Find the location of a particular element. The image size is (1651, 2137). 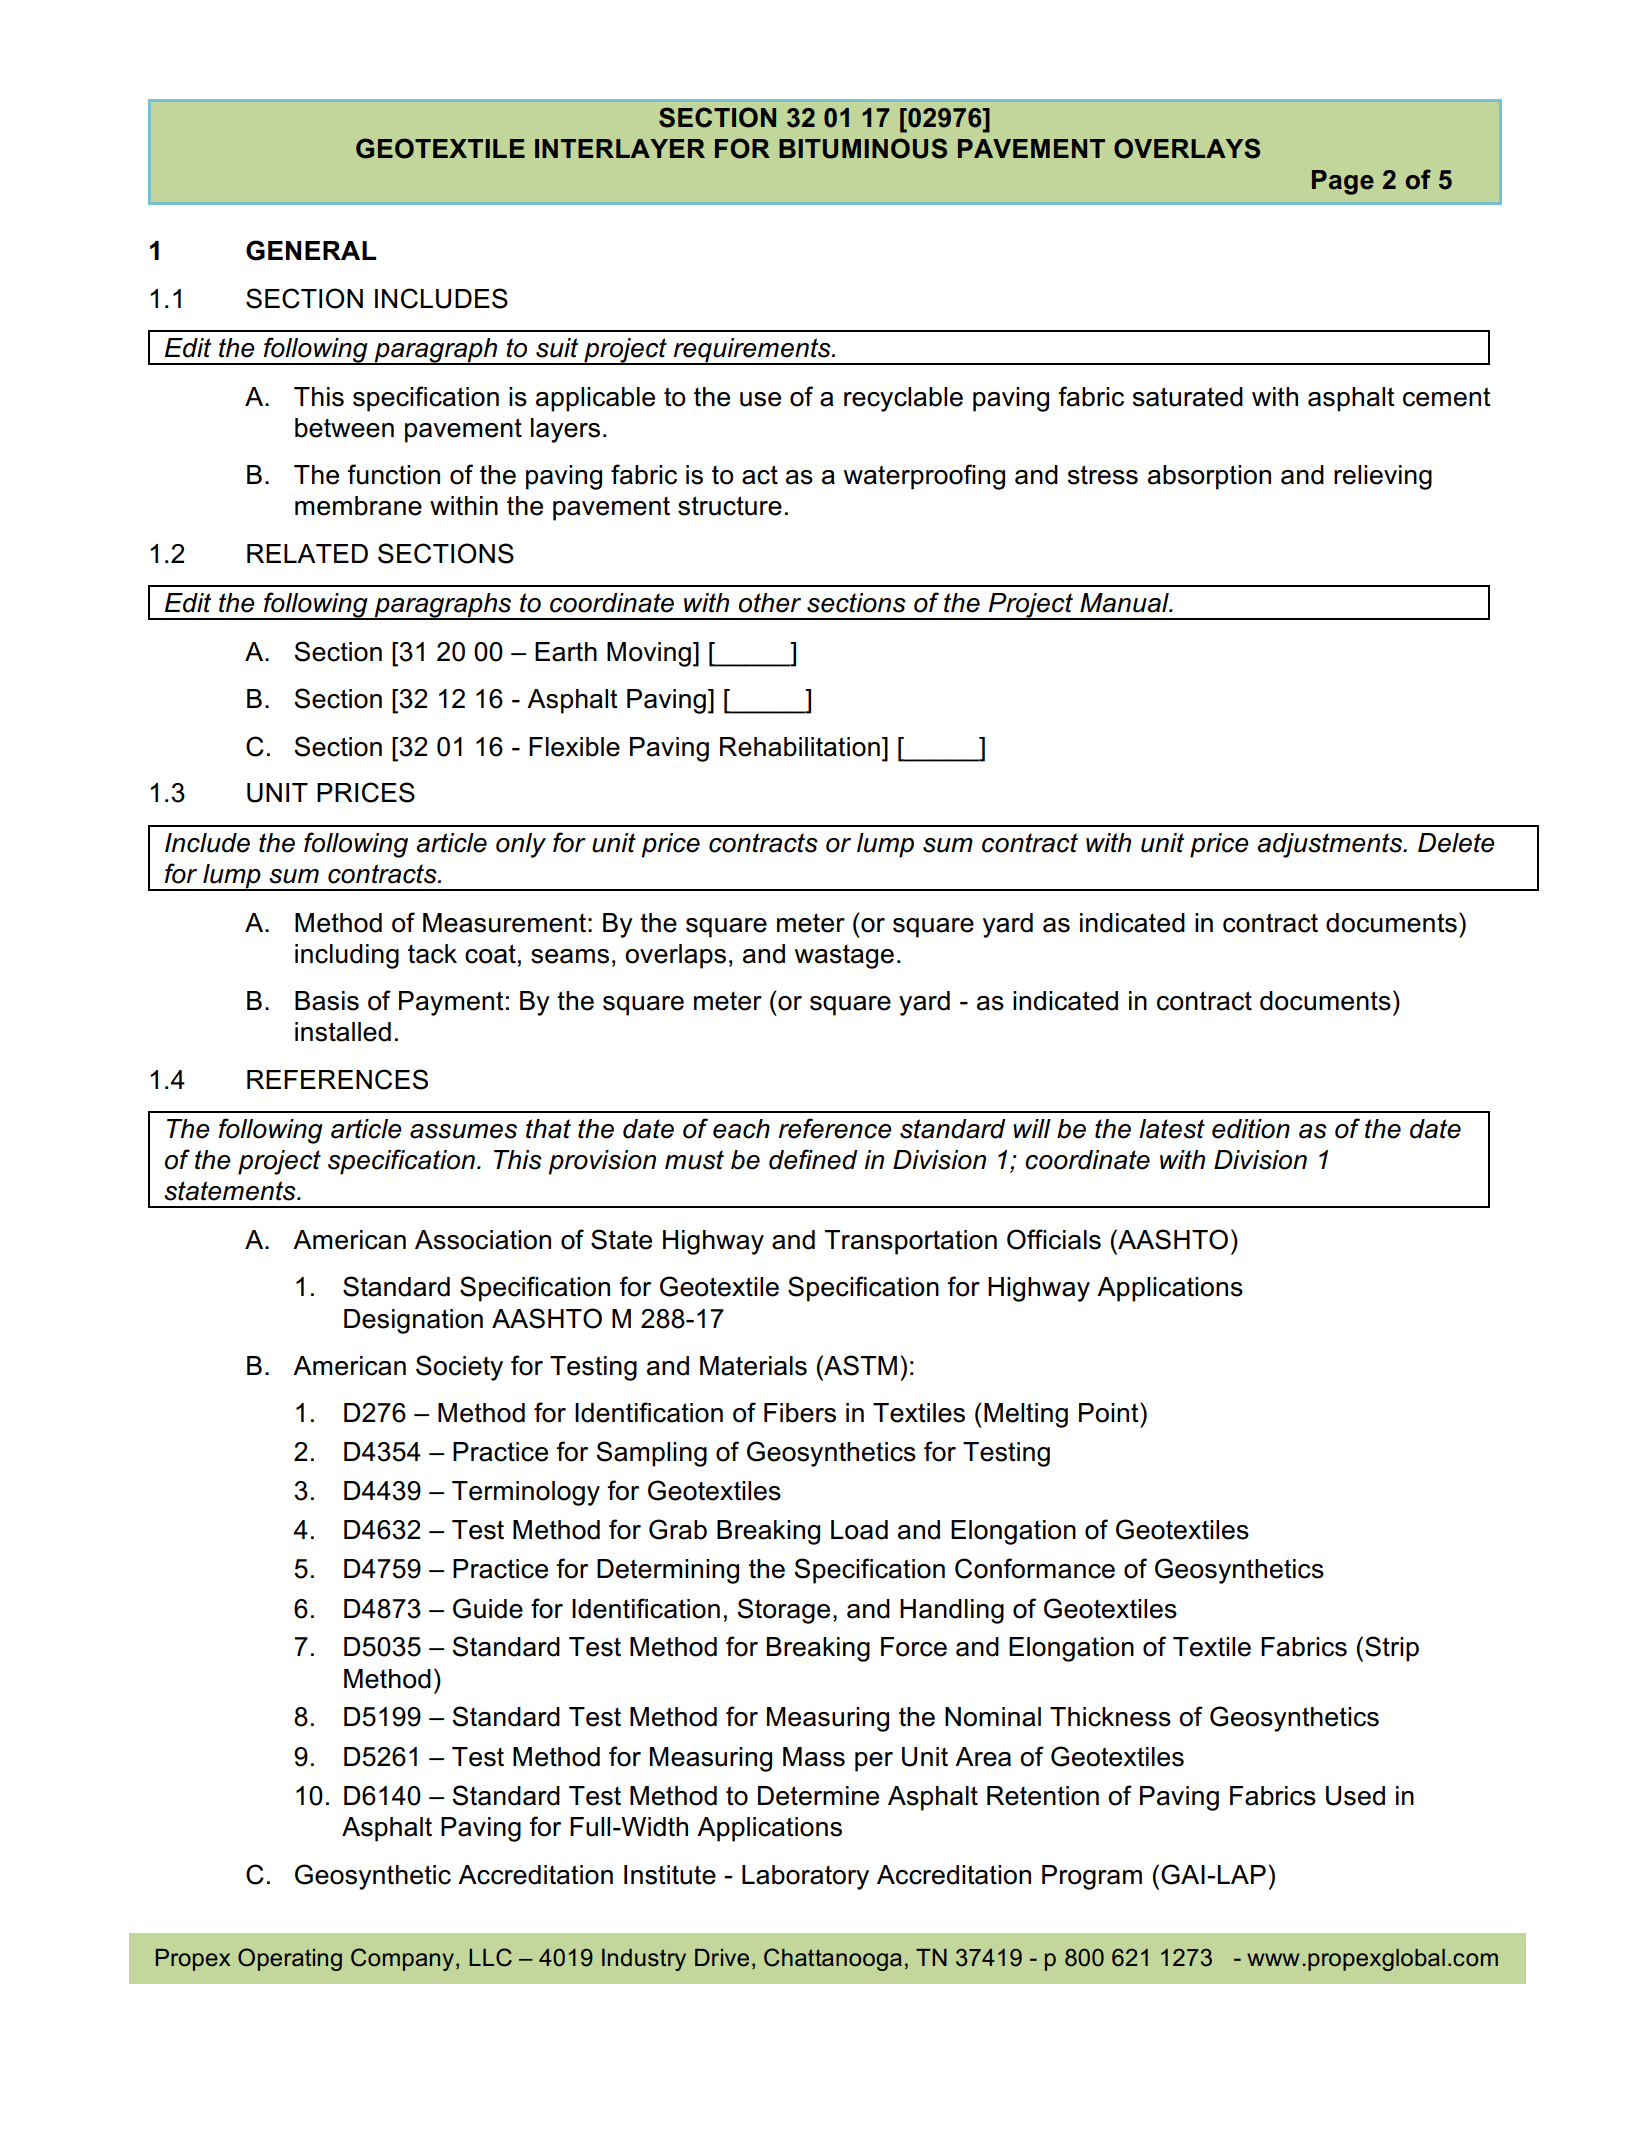

BITUMINOUS is located at coordinates (863, 148).
